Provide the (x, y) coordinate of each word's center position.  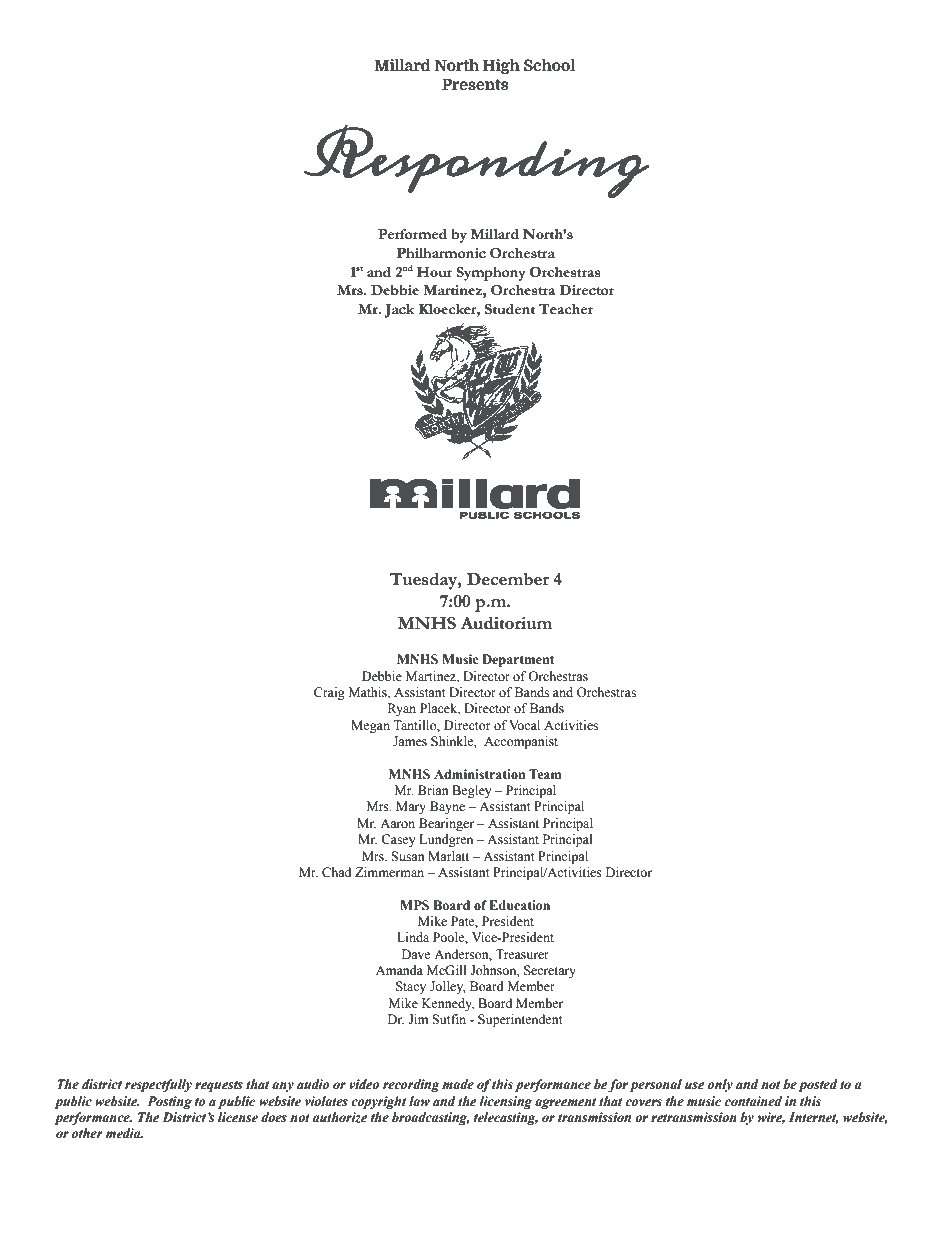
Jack (399, 311)
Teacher (566, 309)
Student (510, 309)
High (501, 66)
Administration (479, 774)
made (458, 1084)
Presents (475, 84)
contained (753, 1101)
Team (545, 774)
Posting (169, 1102)
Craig (329, 693)
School (549, 65)
